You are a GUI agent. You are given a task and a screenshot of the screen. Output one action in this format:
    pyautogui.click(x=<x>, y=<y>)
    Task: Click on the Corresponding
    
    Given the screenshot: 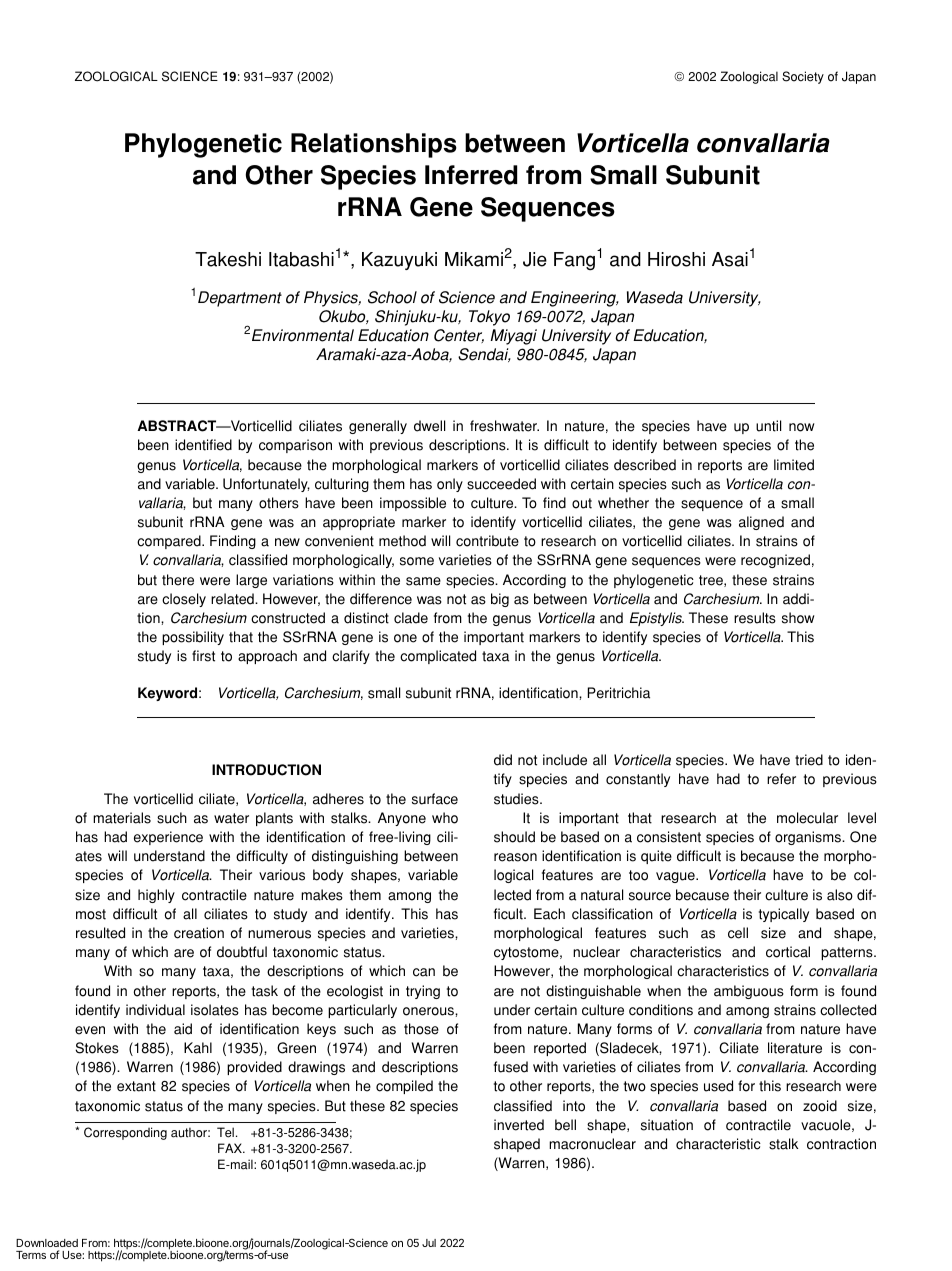 What is the action you would take?
    pyautogui.click(x=125, y=1133)
